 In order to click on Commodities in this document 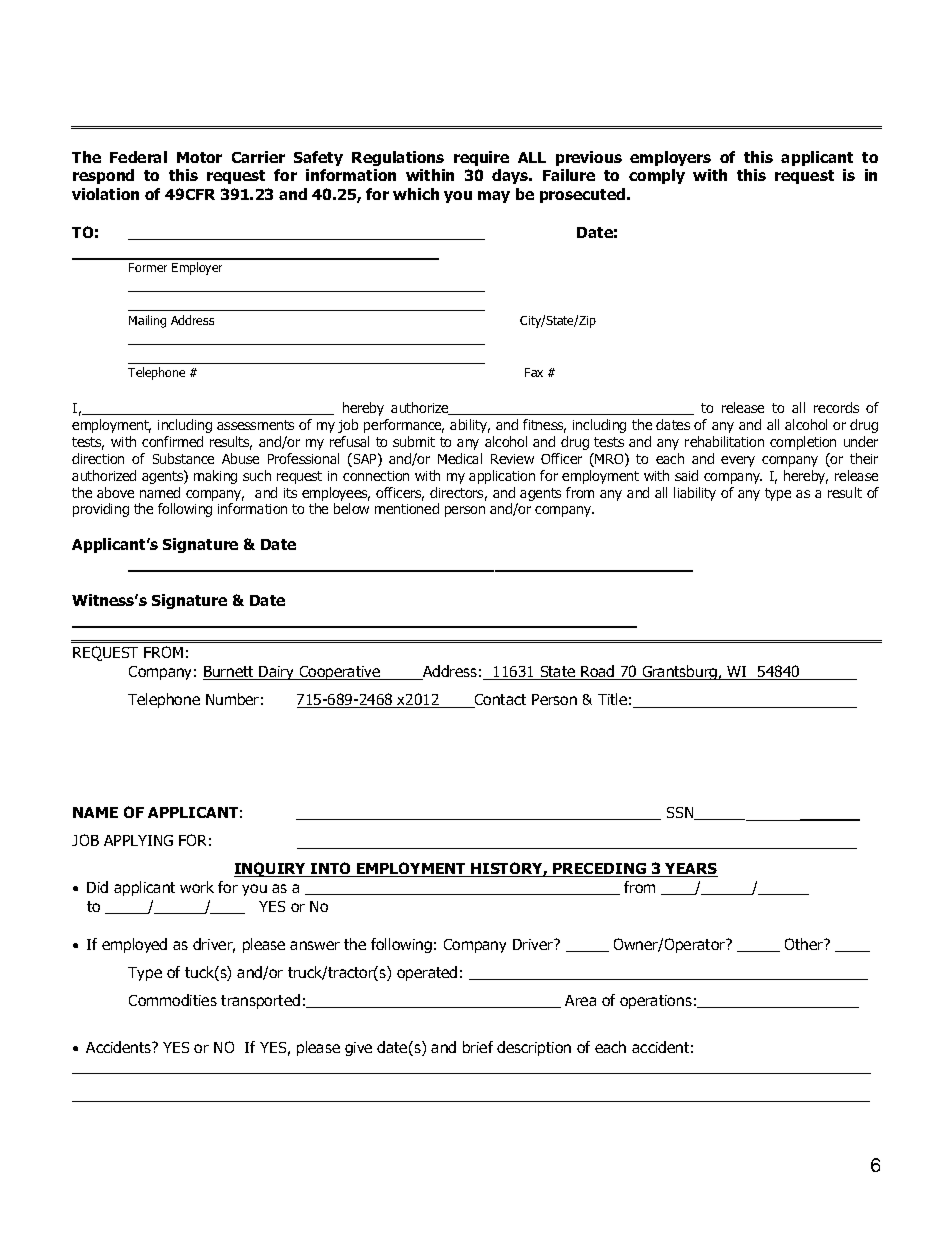, I will do `click(173, 1000)`.
